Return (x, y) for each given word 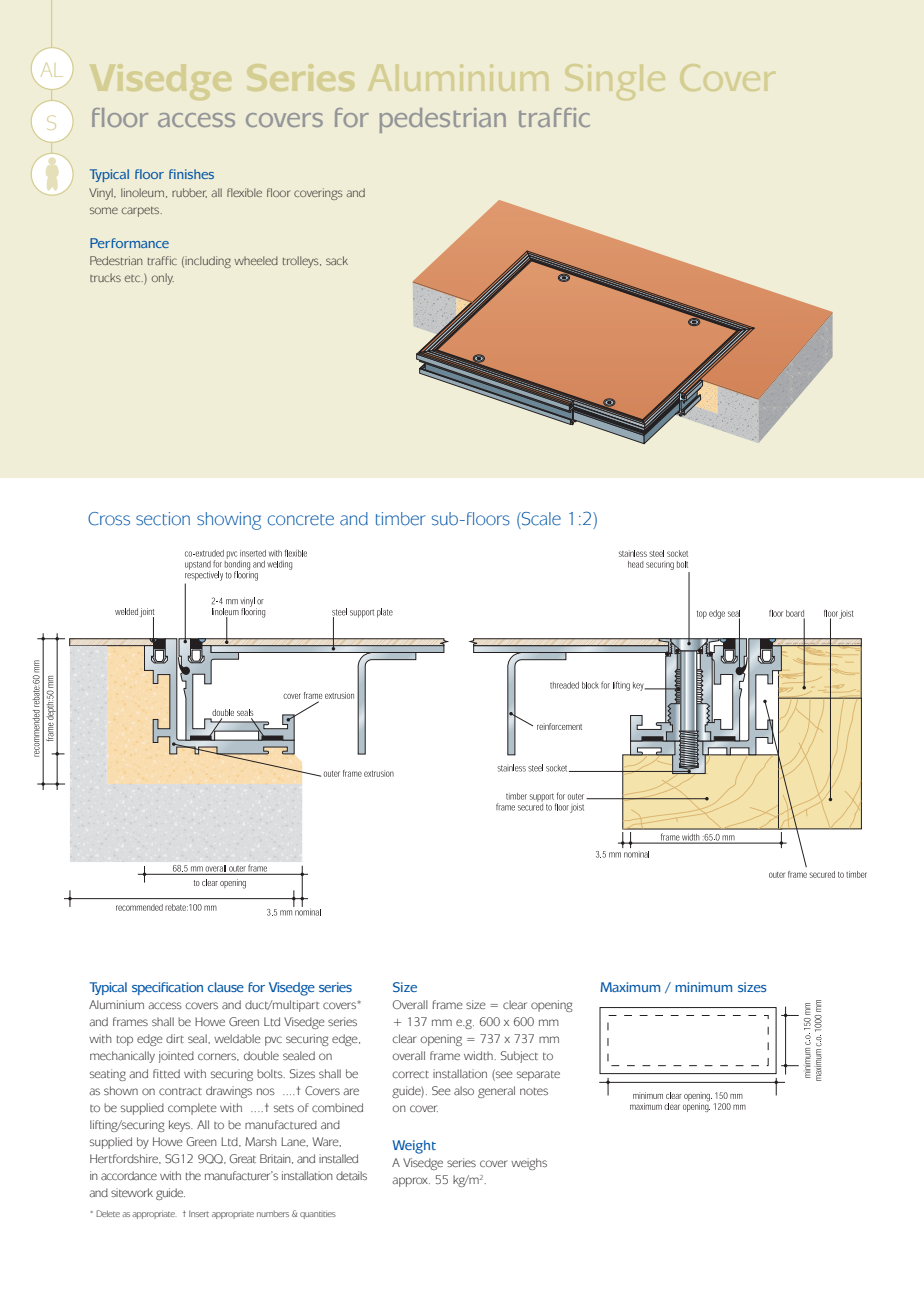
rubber (189, 193)
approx (411, 1182)
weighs (529, 1164)
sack (337, 260)
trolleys (302, 262)
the (193, 1175)
